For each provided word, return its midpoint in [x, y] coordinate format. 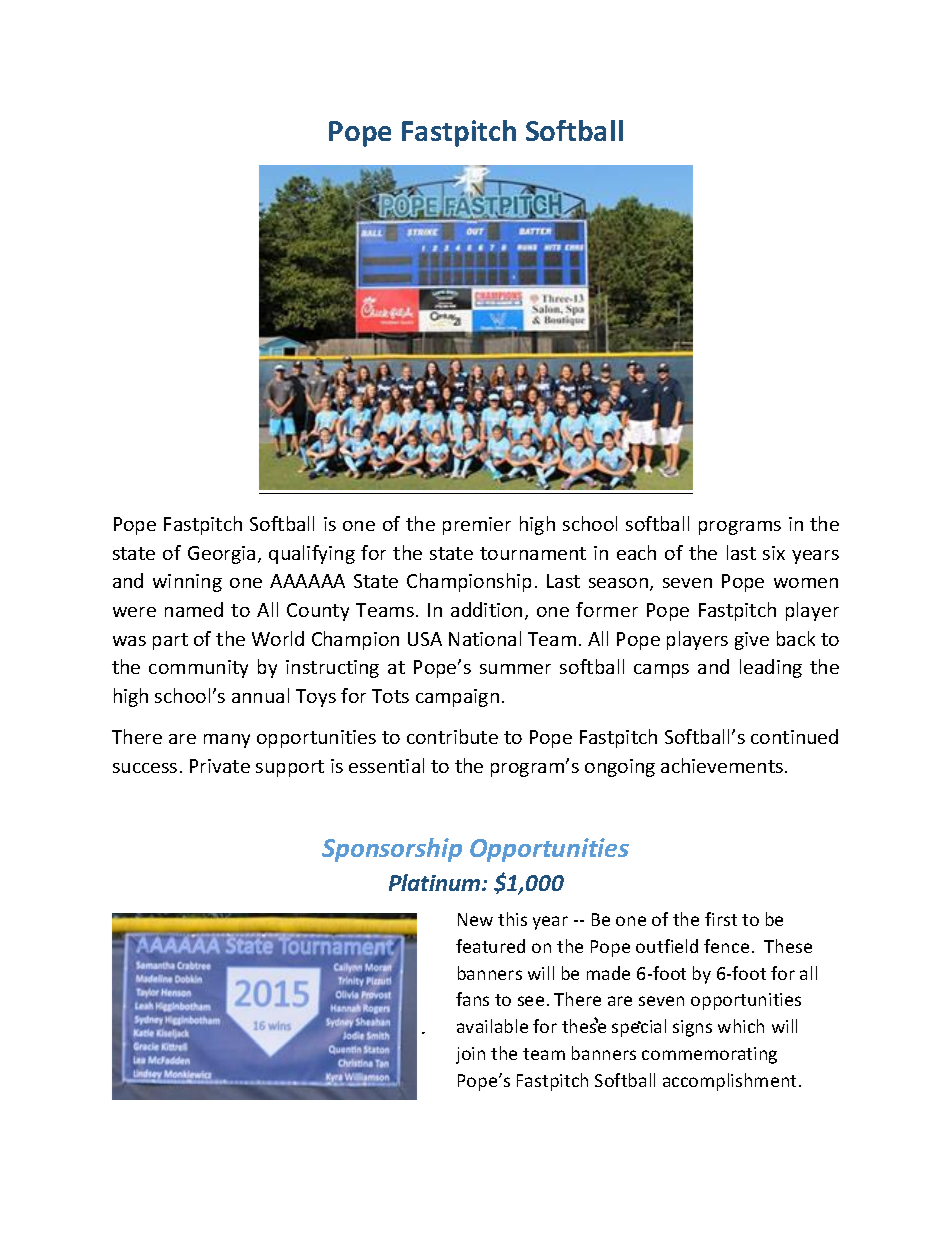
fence [726, 946]
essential [386, 765]
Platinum [436, 882]
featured [490, 946]
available [492, 1026]
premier [477, 526]
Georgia [221, 555]
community [198, 669]
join [470, 1055]
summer [515, 669]
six [774, 553]
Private [220, 766]
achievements [722, 765]
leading [771, 668]
